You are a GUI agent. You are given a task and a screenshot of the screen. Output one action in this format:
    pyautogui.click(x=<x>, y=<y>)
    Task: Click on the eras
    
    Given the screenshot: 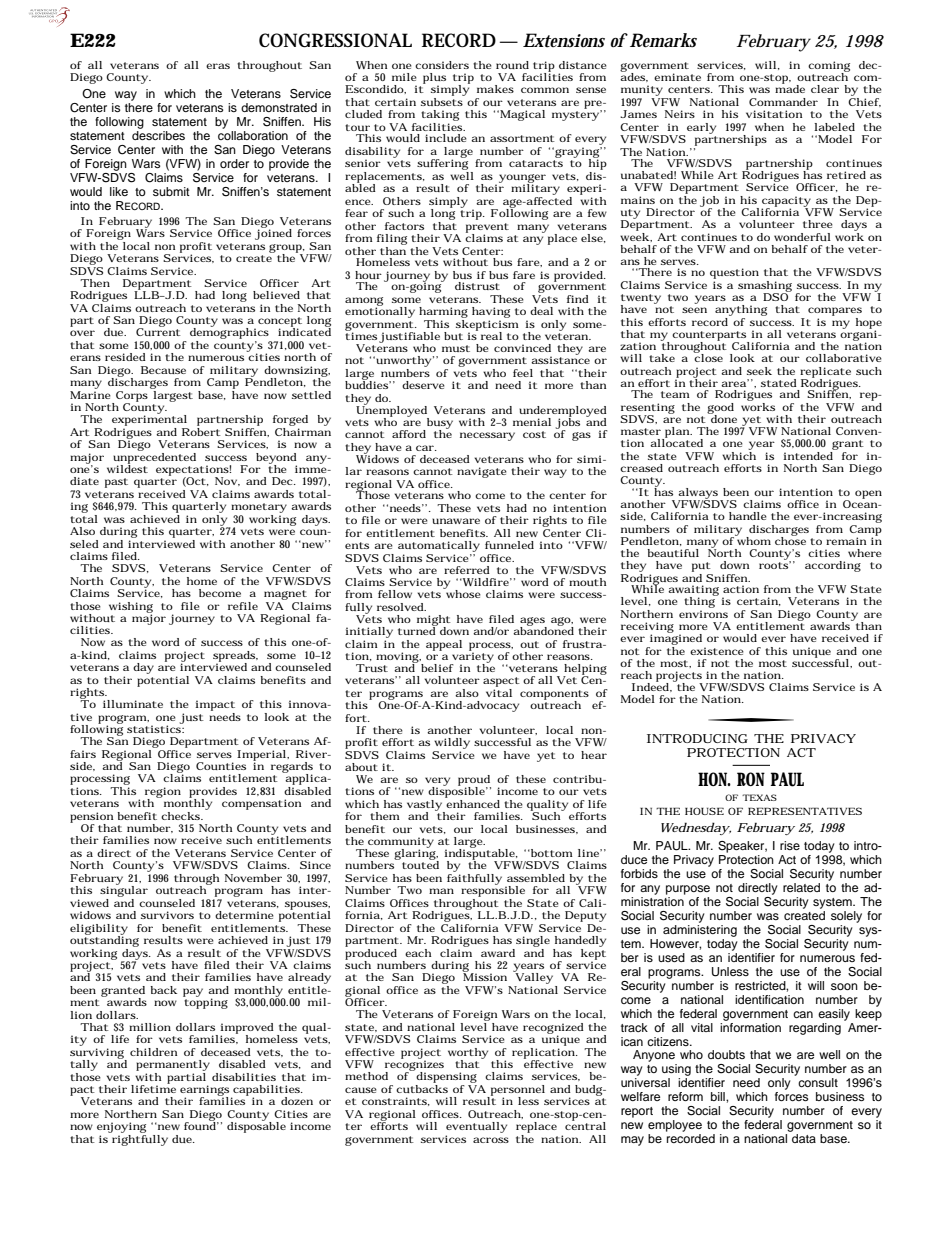 What is the action you would take?
    pyautogui.click(x=218, y=66)
